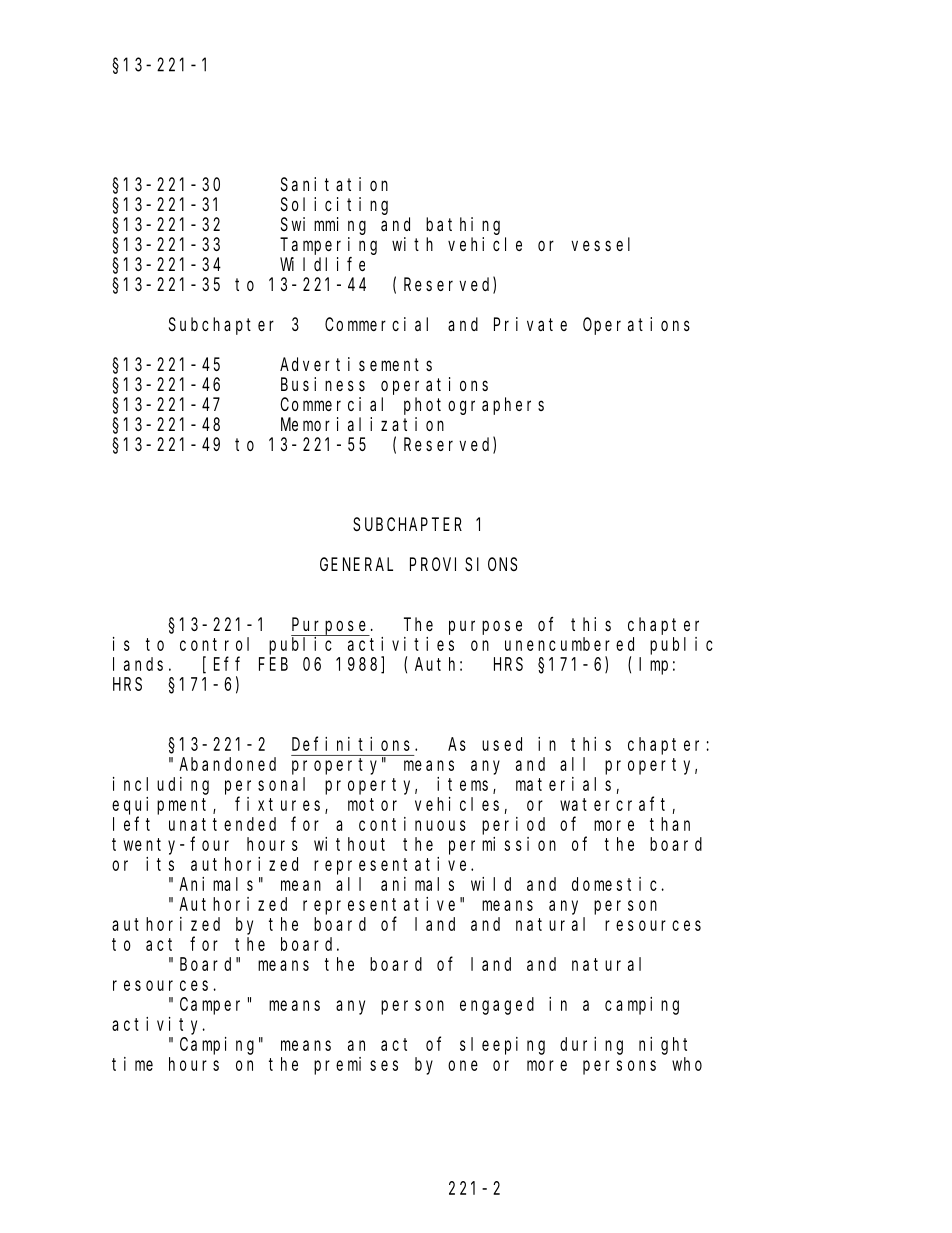 Image resolution: width=952 pixels, height=1233 pixels. What do you see at coordinates (474, 406) in the screenshot?
I see `photographers` at bounding box center [474, 406].
